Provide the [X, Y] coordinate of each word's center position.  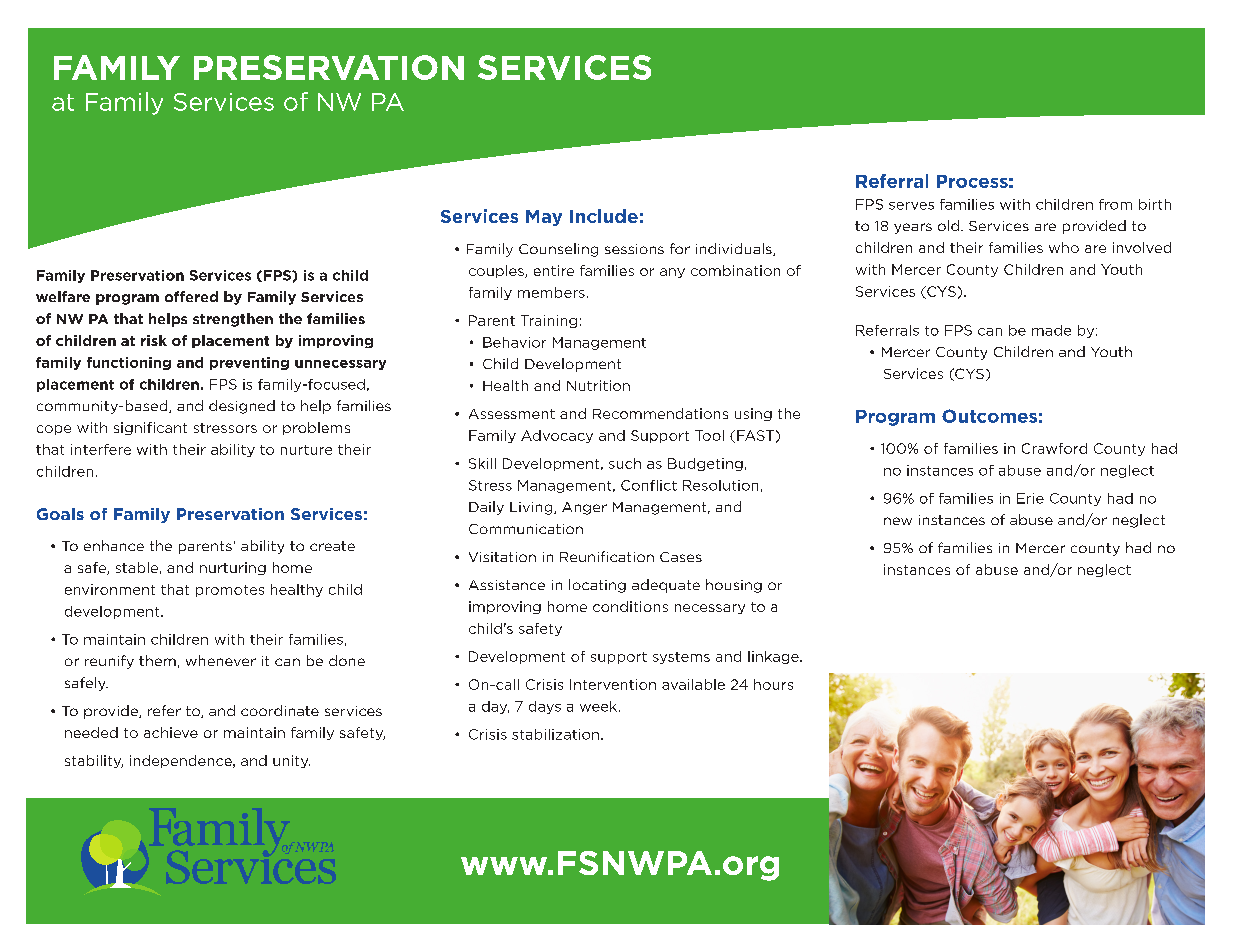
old [948, 225]
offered [191, 296]
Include [604, 216]
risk [154, 340]
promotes [230, 591]
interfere [101, 449]
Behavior [514, 342]
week [600, 706]
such [625, 463]
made [1051, 330]
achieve [171, 732]
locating [597, 586]
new [898, 521]
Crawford [1054, 448]
